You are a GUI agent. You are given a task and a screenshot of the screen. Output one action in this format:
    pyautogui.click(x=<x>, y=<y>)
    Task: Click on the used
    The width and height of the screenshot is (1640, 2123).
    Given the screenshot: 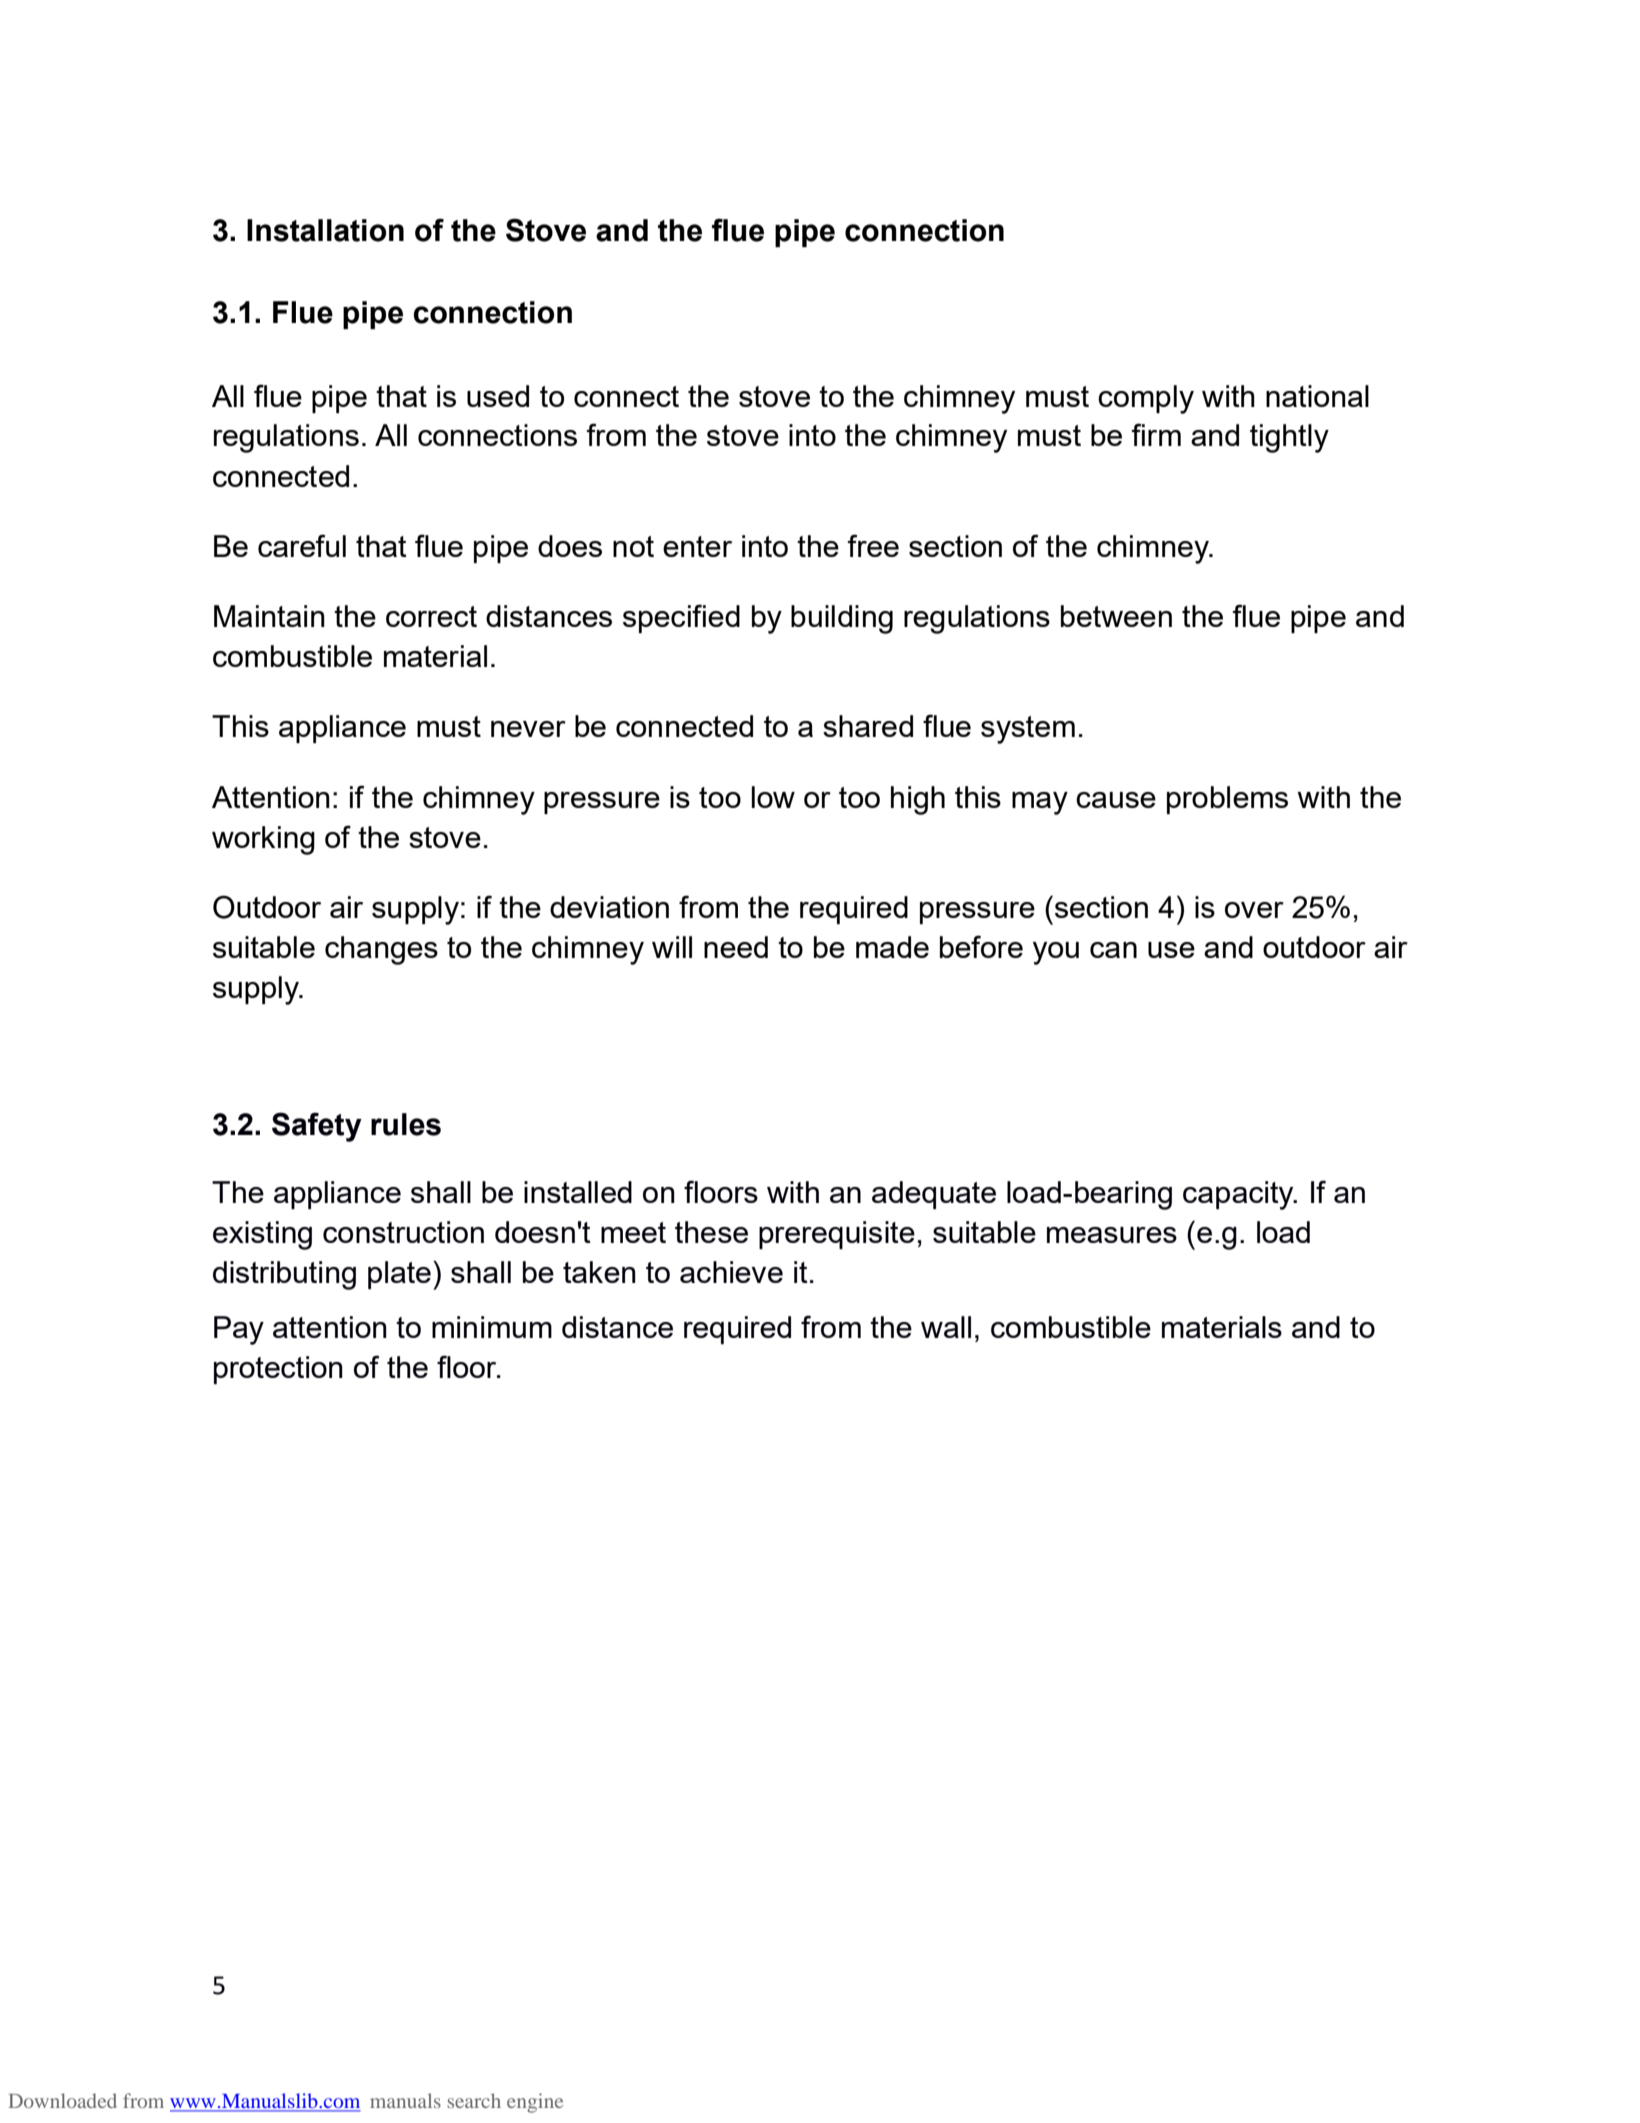 What is the action you would take?
    pyautogui.click(x=498, y=396)
